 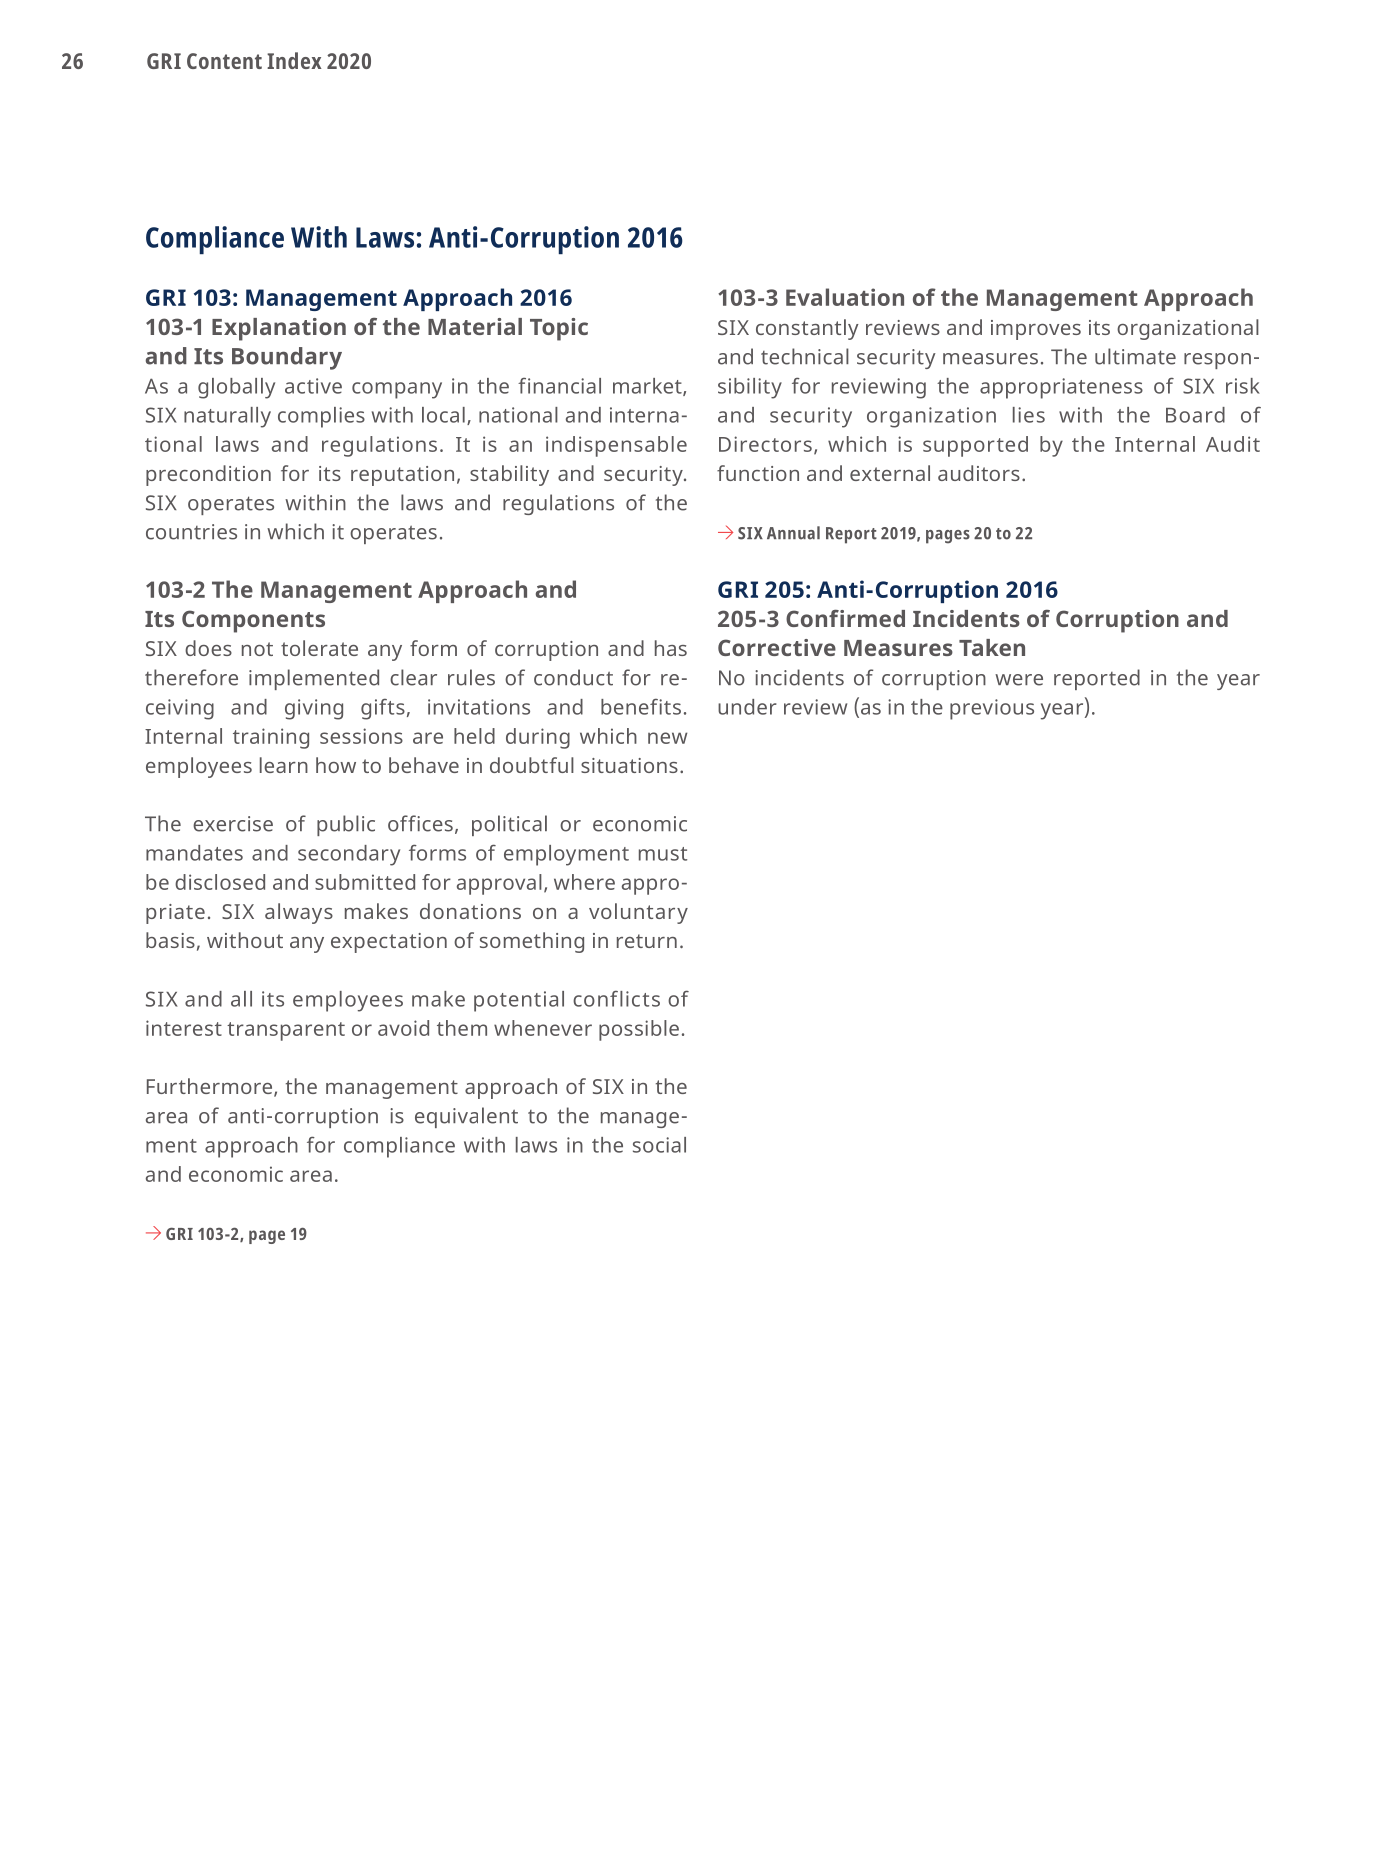 I want to click on Furthermore, so click(x=211, y=1087).
